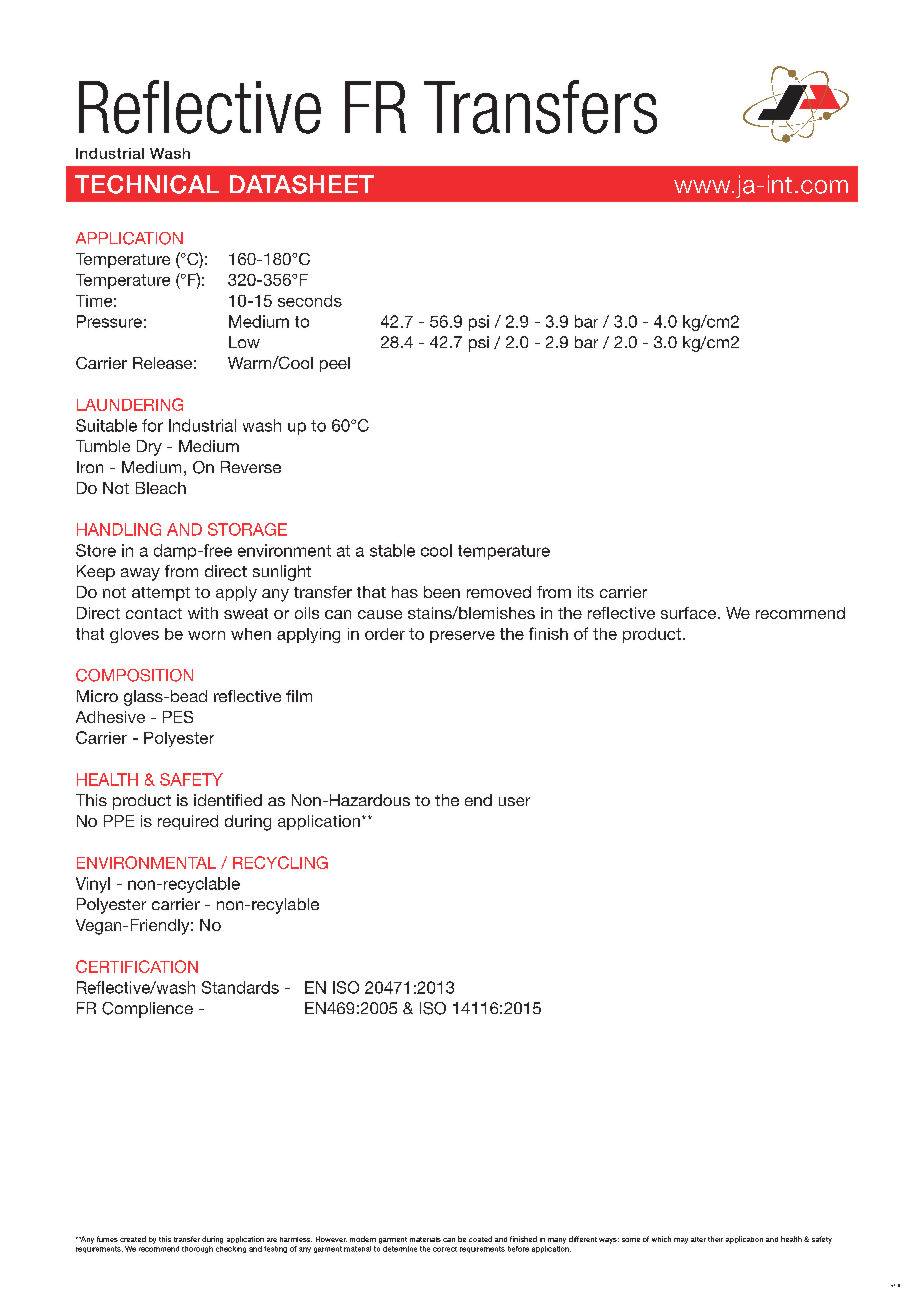 The height and width of the page is (1308, 924). Describe the element at coordinates (586, 592) in the page. I see `its` at that location.
